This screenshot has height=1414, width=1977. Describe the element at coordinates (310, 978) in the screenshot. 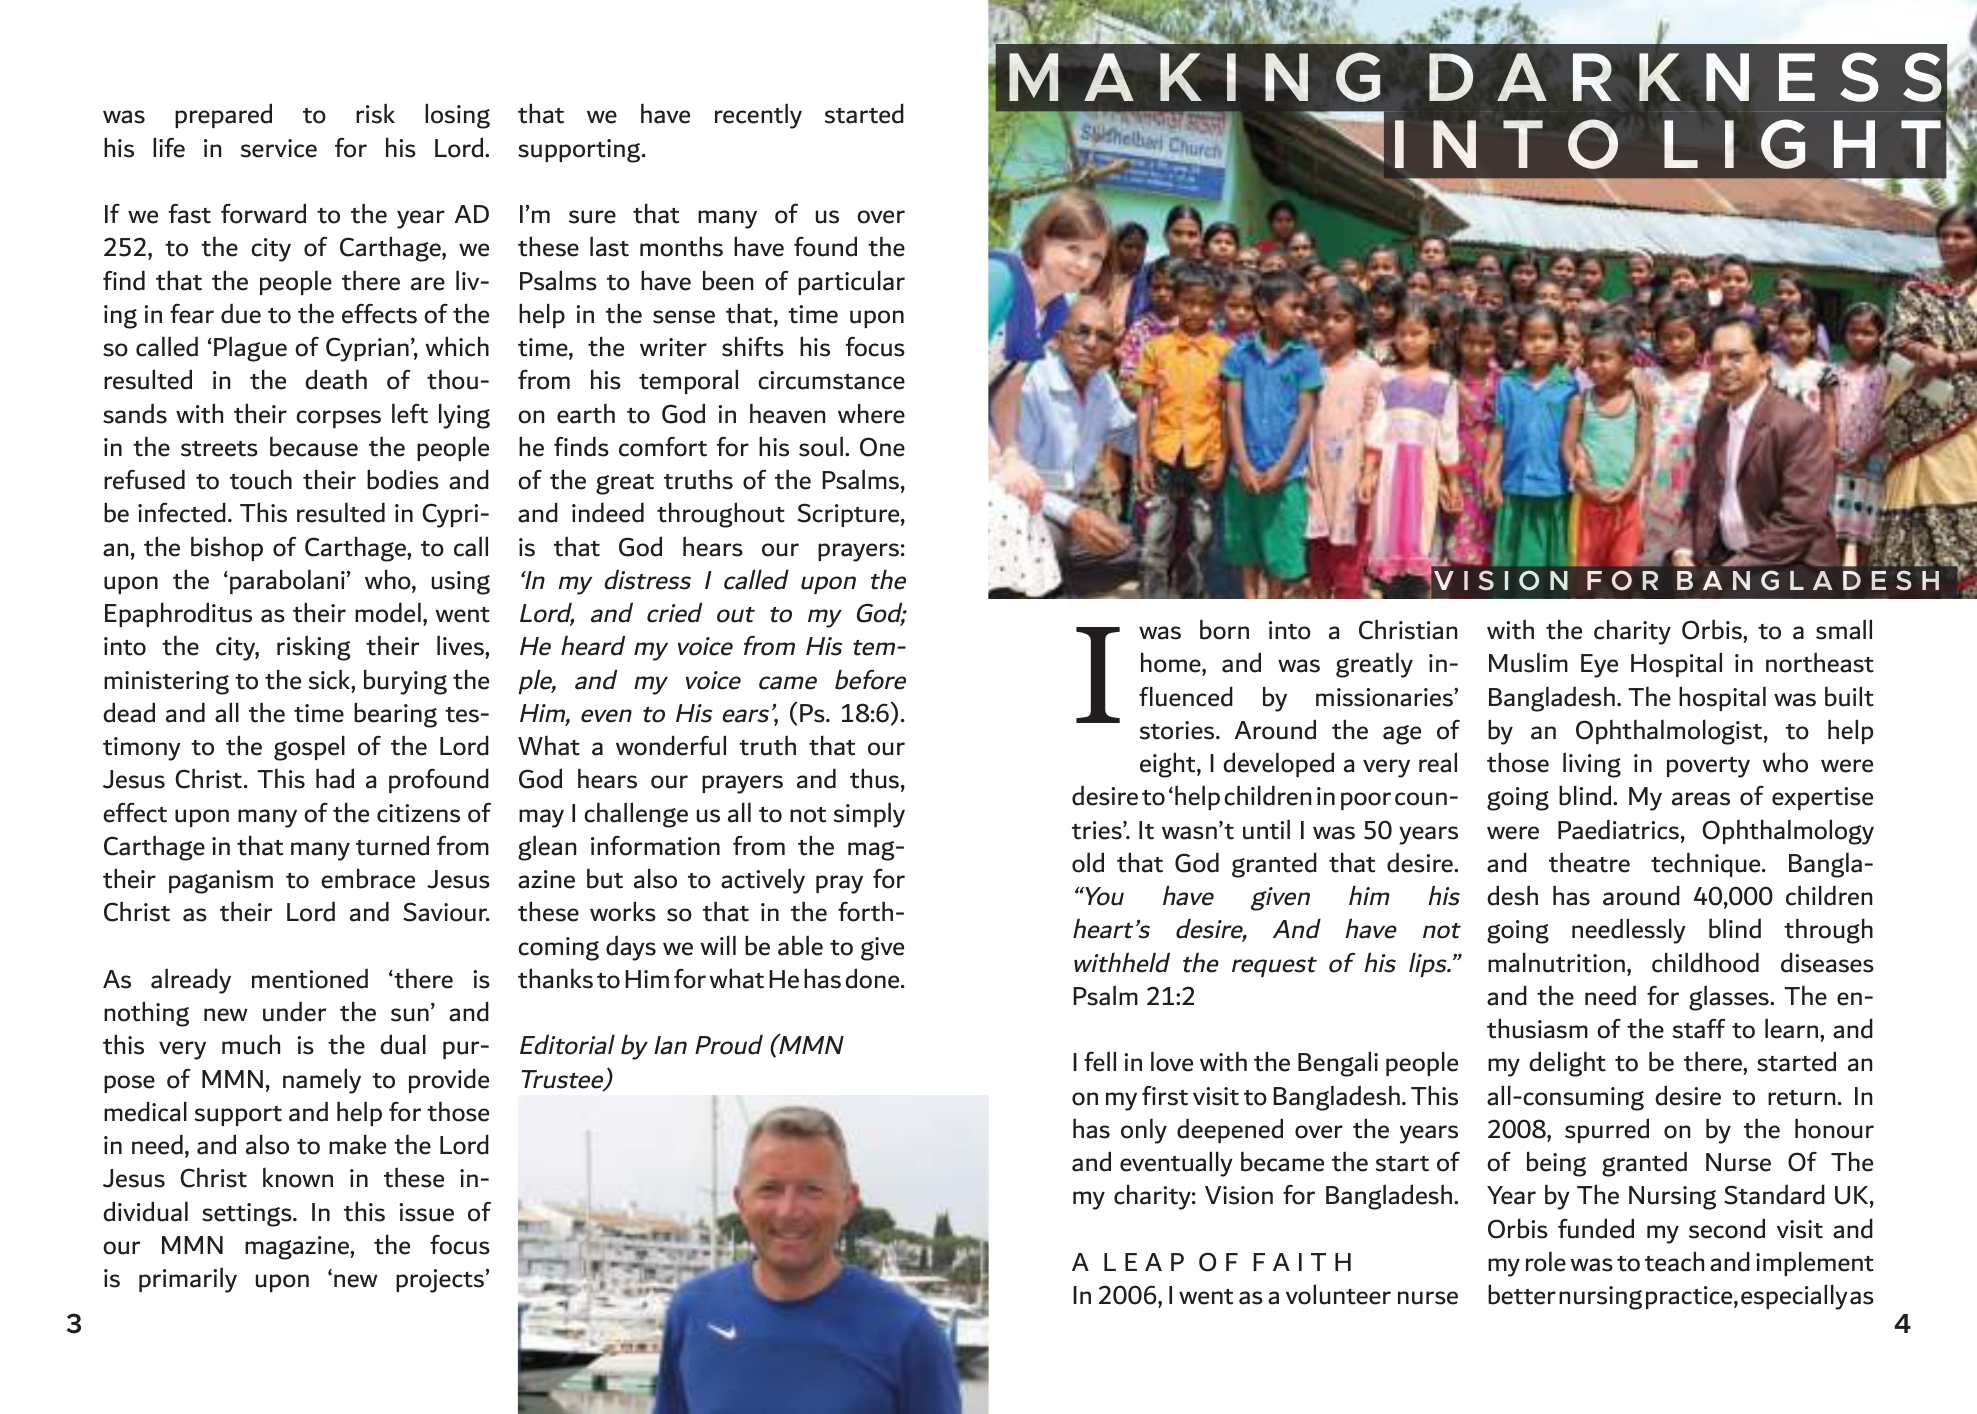

I see `mentioned` at that location.
